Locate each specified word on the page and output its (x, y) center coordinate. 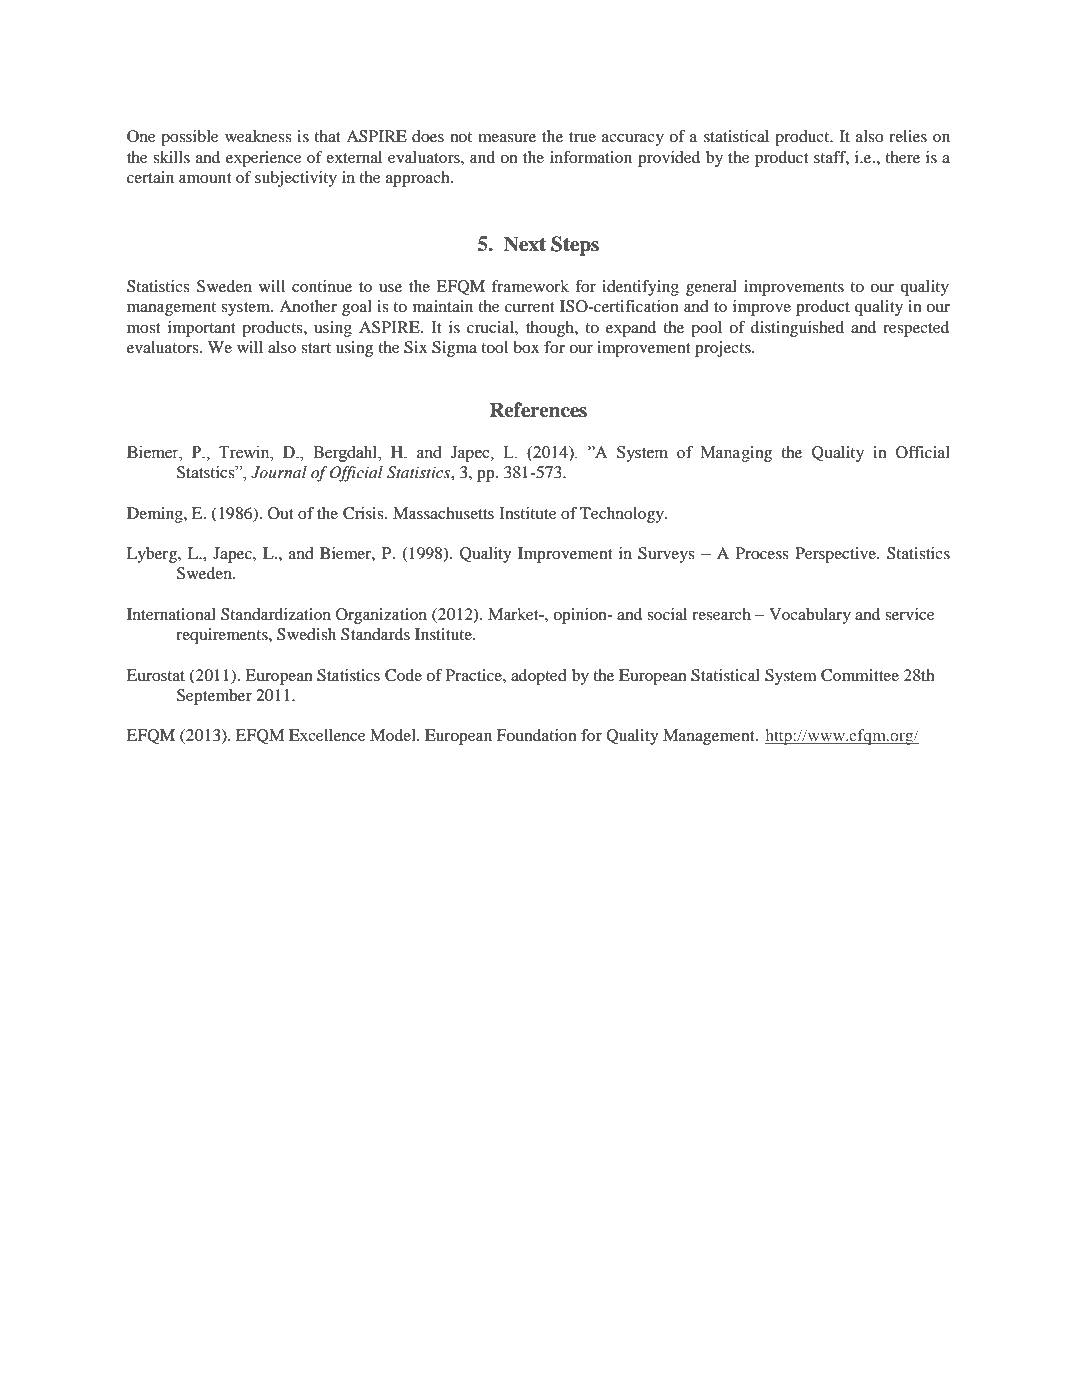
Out (280, 513)
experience (264, 159)
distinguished (797, 329)
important (201, 329)
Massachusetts (443, 513)
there (902, 157)
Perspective (836, 555)
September (214, 697)
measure (507, 138)
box (526, 347)
